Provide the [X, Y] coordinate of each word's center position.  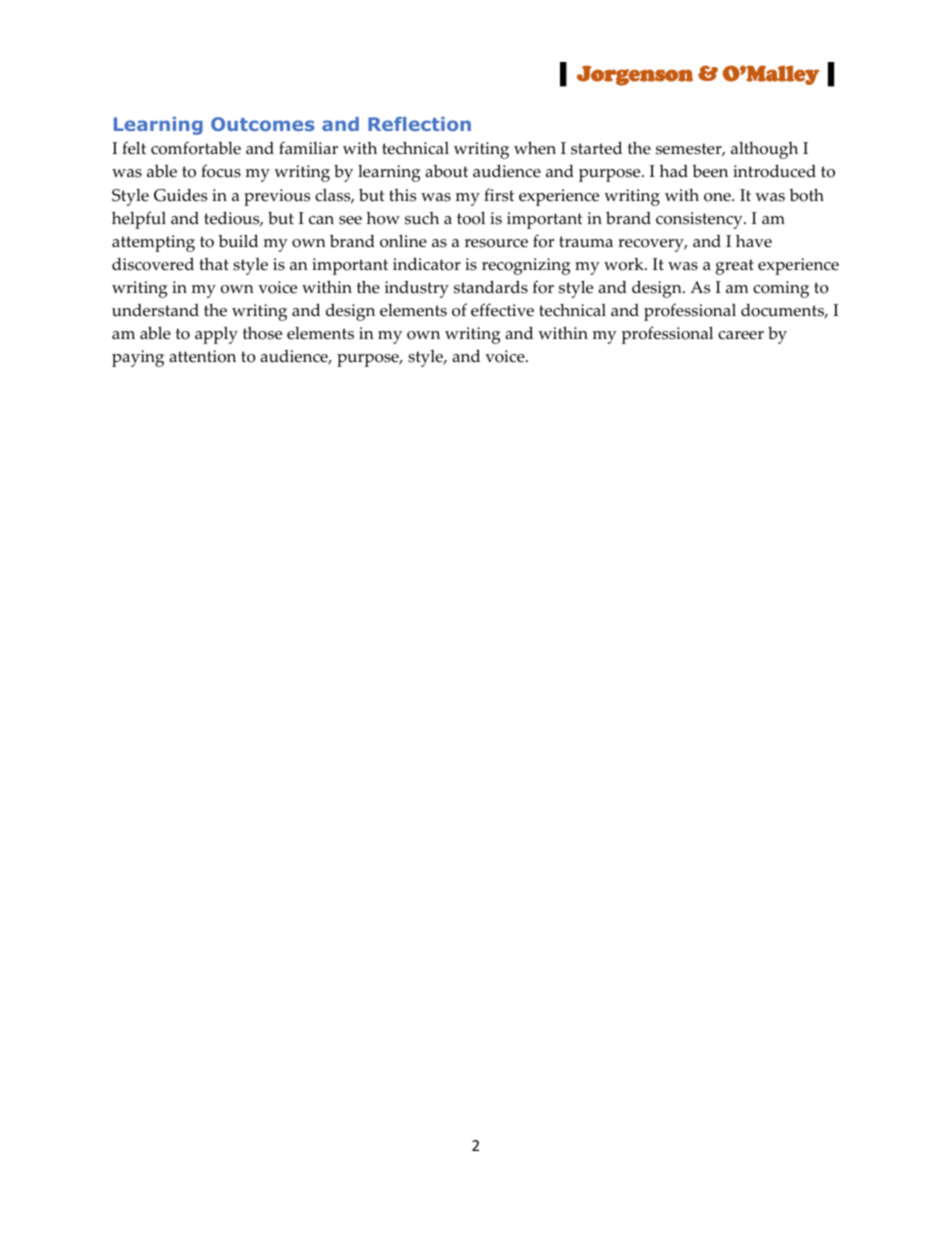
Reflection [419, 124]
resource [496, 243]
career [741, 335]
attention [202, 356]
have [754, 241]
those [262, 333]
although [764, 150]
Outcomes [263, 124]
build [238, 241]
